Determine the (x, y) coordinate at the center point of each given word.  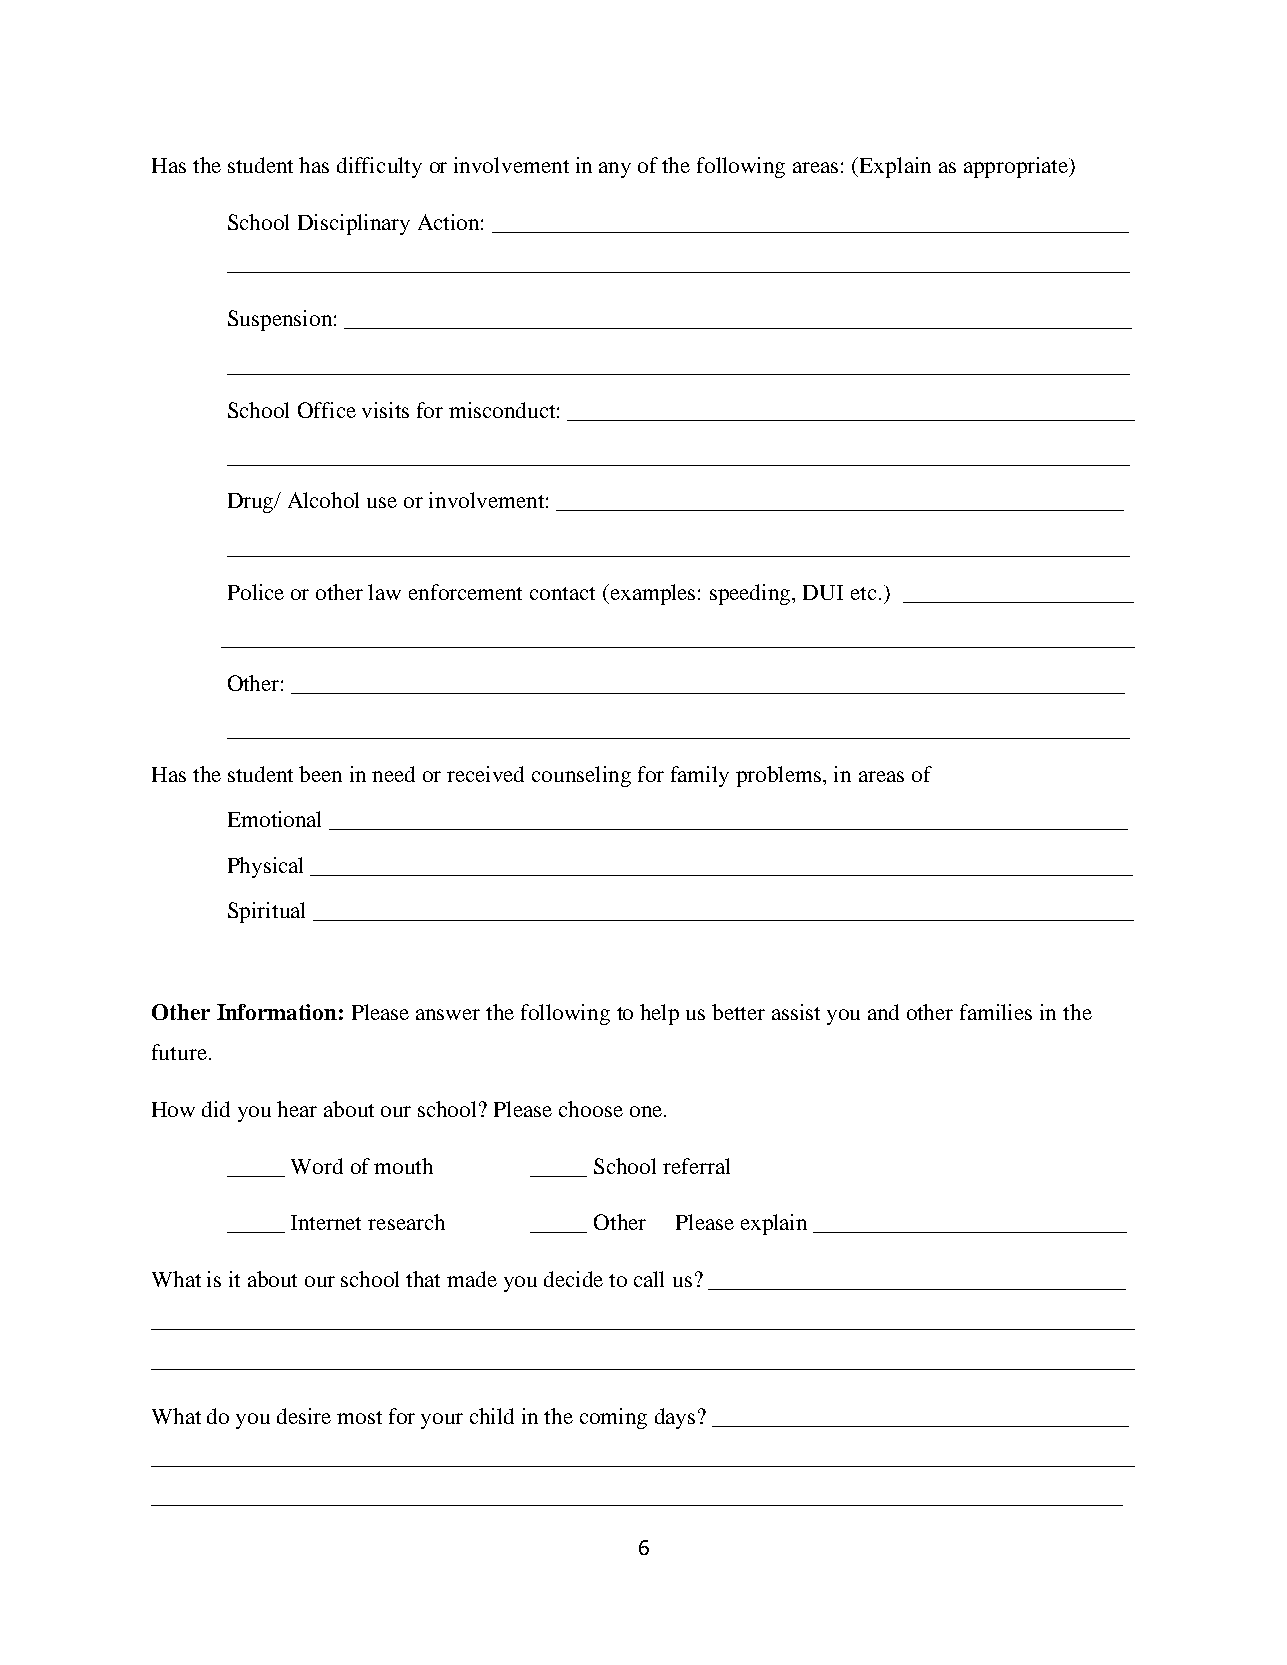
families (996, 1012)
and (883, 1012)
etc (863, 593)
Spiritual (266, 912)
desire (304, 1416)
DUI (823, 592)
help (659, 1014)
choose (591, 1109)
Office (327, 410)
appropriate (1017, 167)
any (615, 170)
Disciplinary (354, 224)
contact (562, 593)
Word (317, 1166)
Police (256, 592)
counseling (581, 776)
